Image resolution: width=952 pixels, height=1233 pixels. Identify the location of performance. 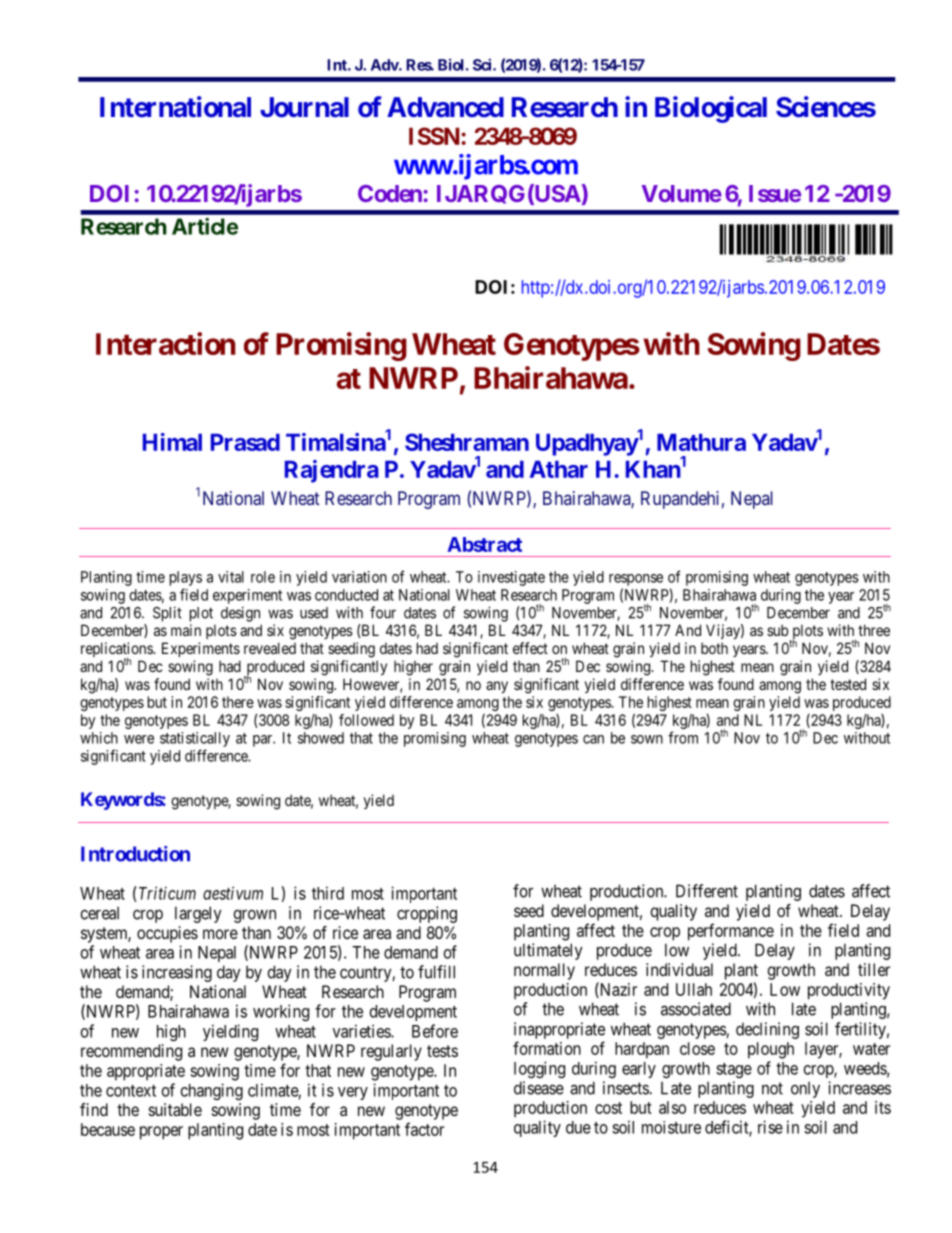
(731, 932).
